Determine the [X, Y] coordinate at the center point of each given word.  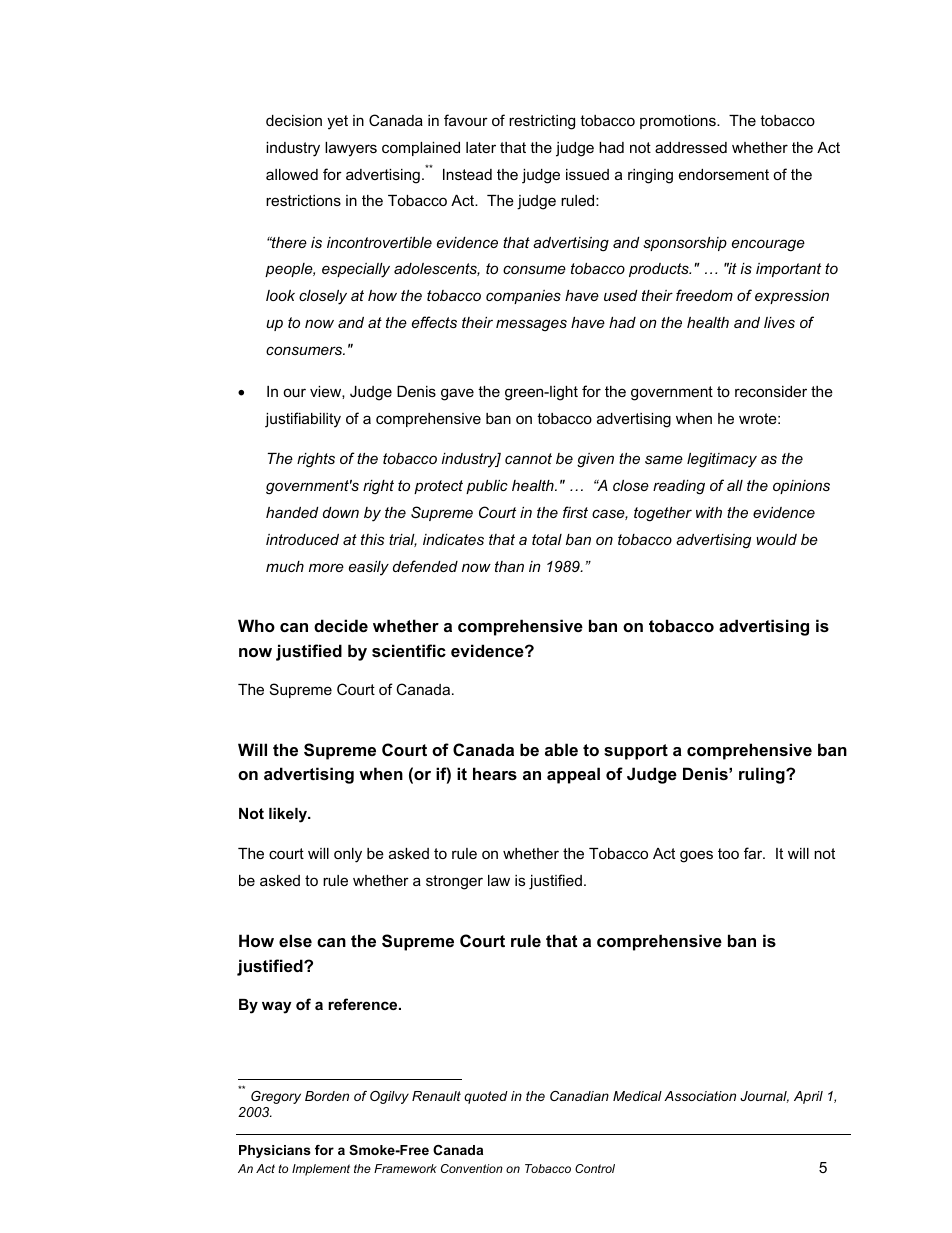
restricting [542, 122]
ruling [763, 775]
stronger [454, 882]
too [728, 853]
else [295, 940]
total [547, 539]
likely [289, 815]
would [776, 539]
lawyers [351, 149]
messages [531, 325]
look [280, 295]
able [561, 749]
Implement [321, 1170]
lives [779, 322]
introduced [302, 539]
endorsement [724, 174]
